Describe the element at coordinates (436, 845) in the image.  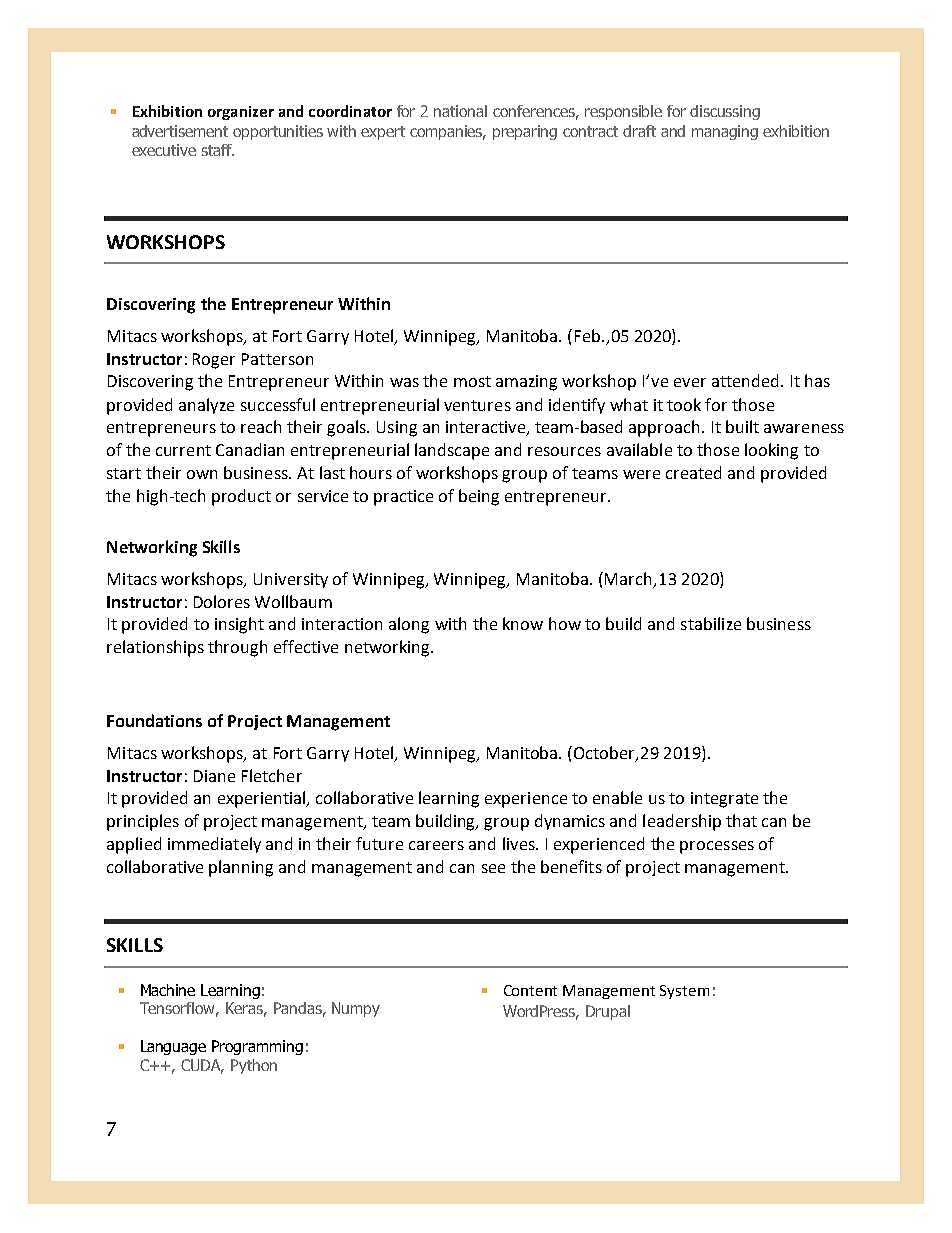
I see `careers` at that location.
